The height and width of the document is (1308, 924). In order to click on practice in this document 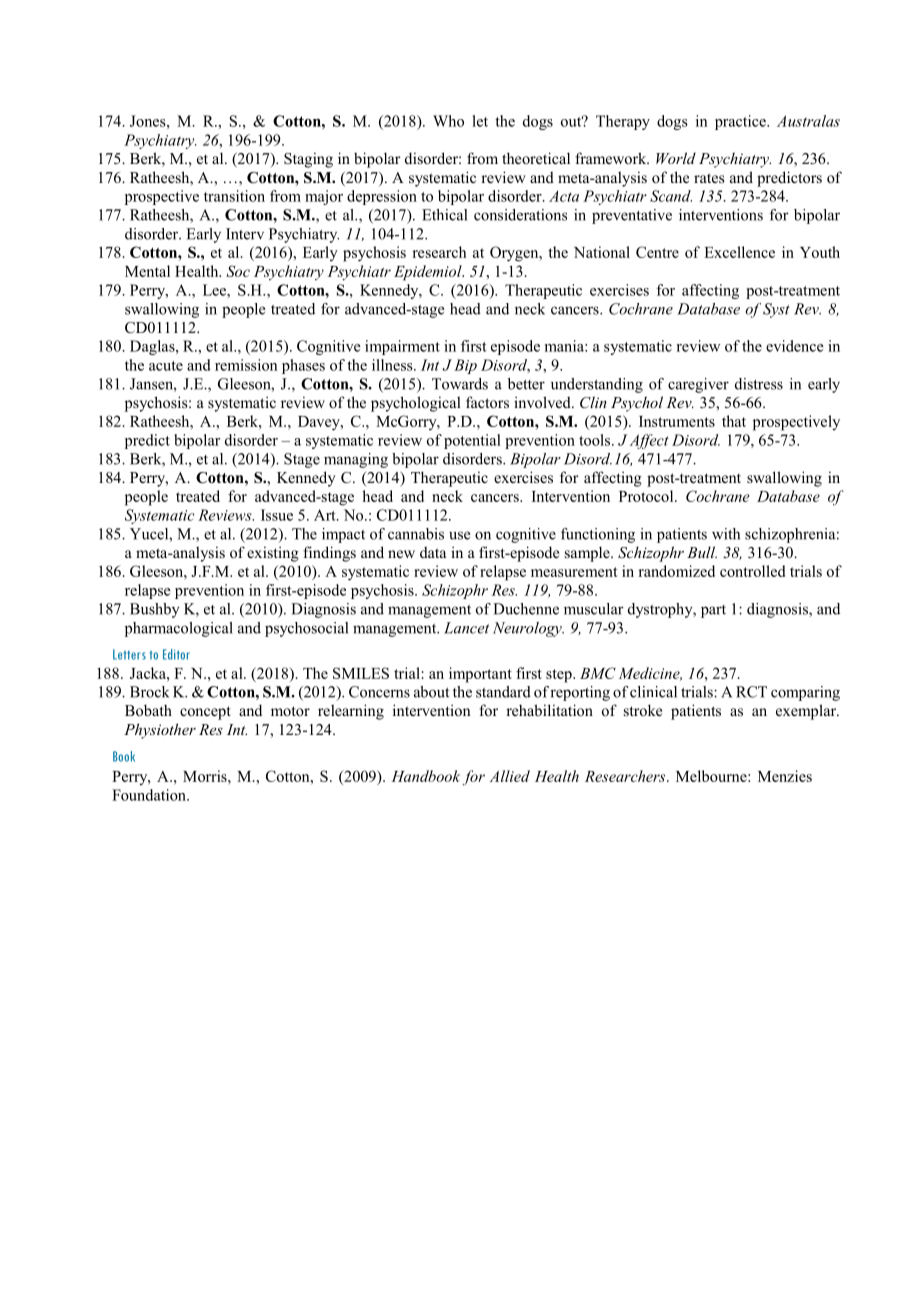, I will do `click(741, 122)`.
